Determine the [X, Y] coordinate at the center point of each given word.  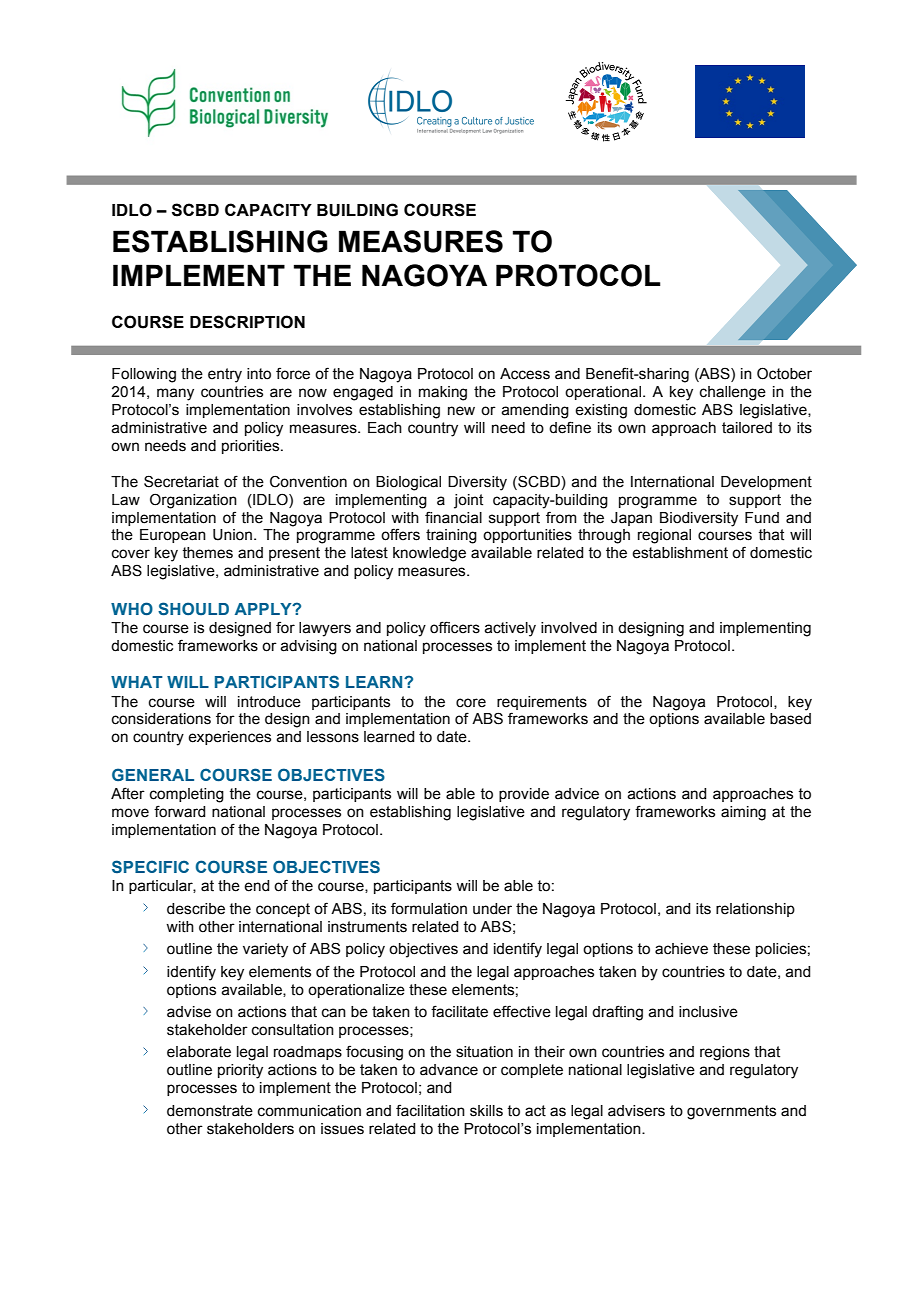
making [443, 393]
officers [455, 627]
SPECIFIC [150, 866]
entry [225, 375]
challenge [733, 393]
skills [486, 1111]
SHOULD [193, 609]
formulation [429, 908]
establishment [680, 553]
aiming [743, 813]
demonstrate [210, 1111]
